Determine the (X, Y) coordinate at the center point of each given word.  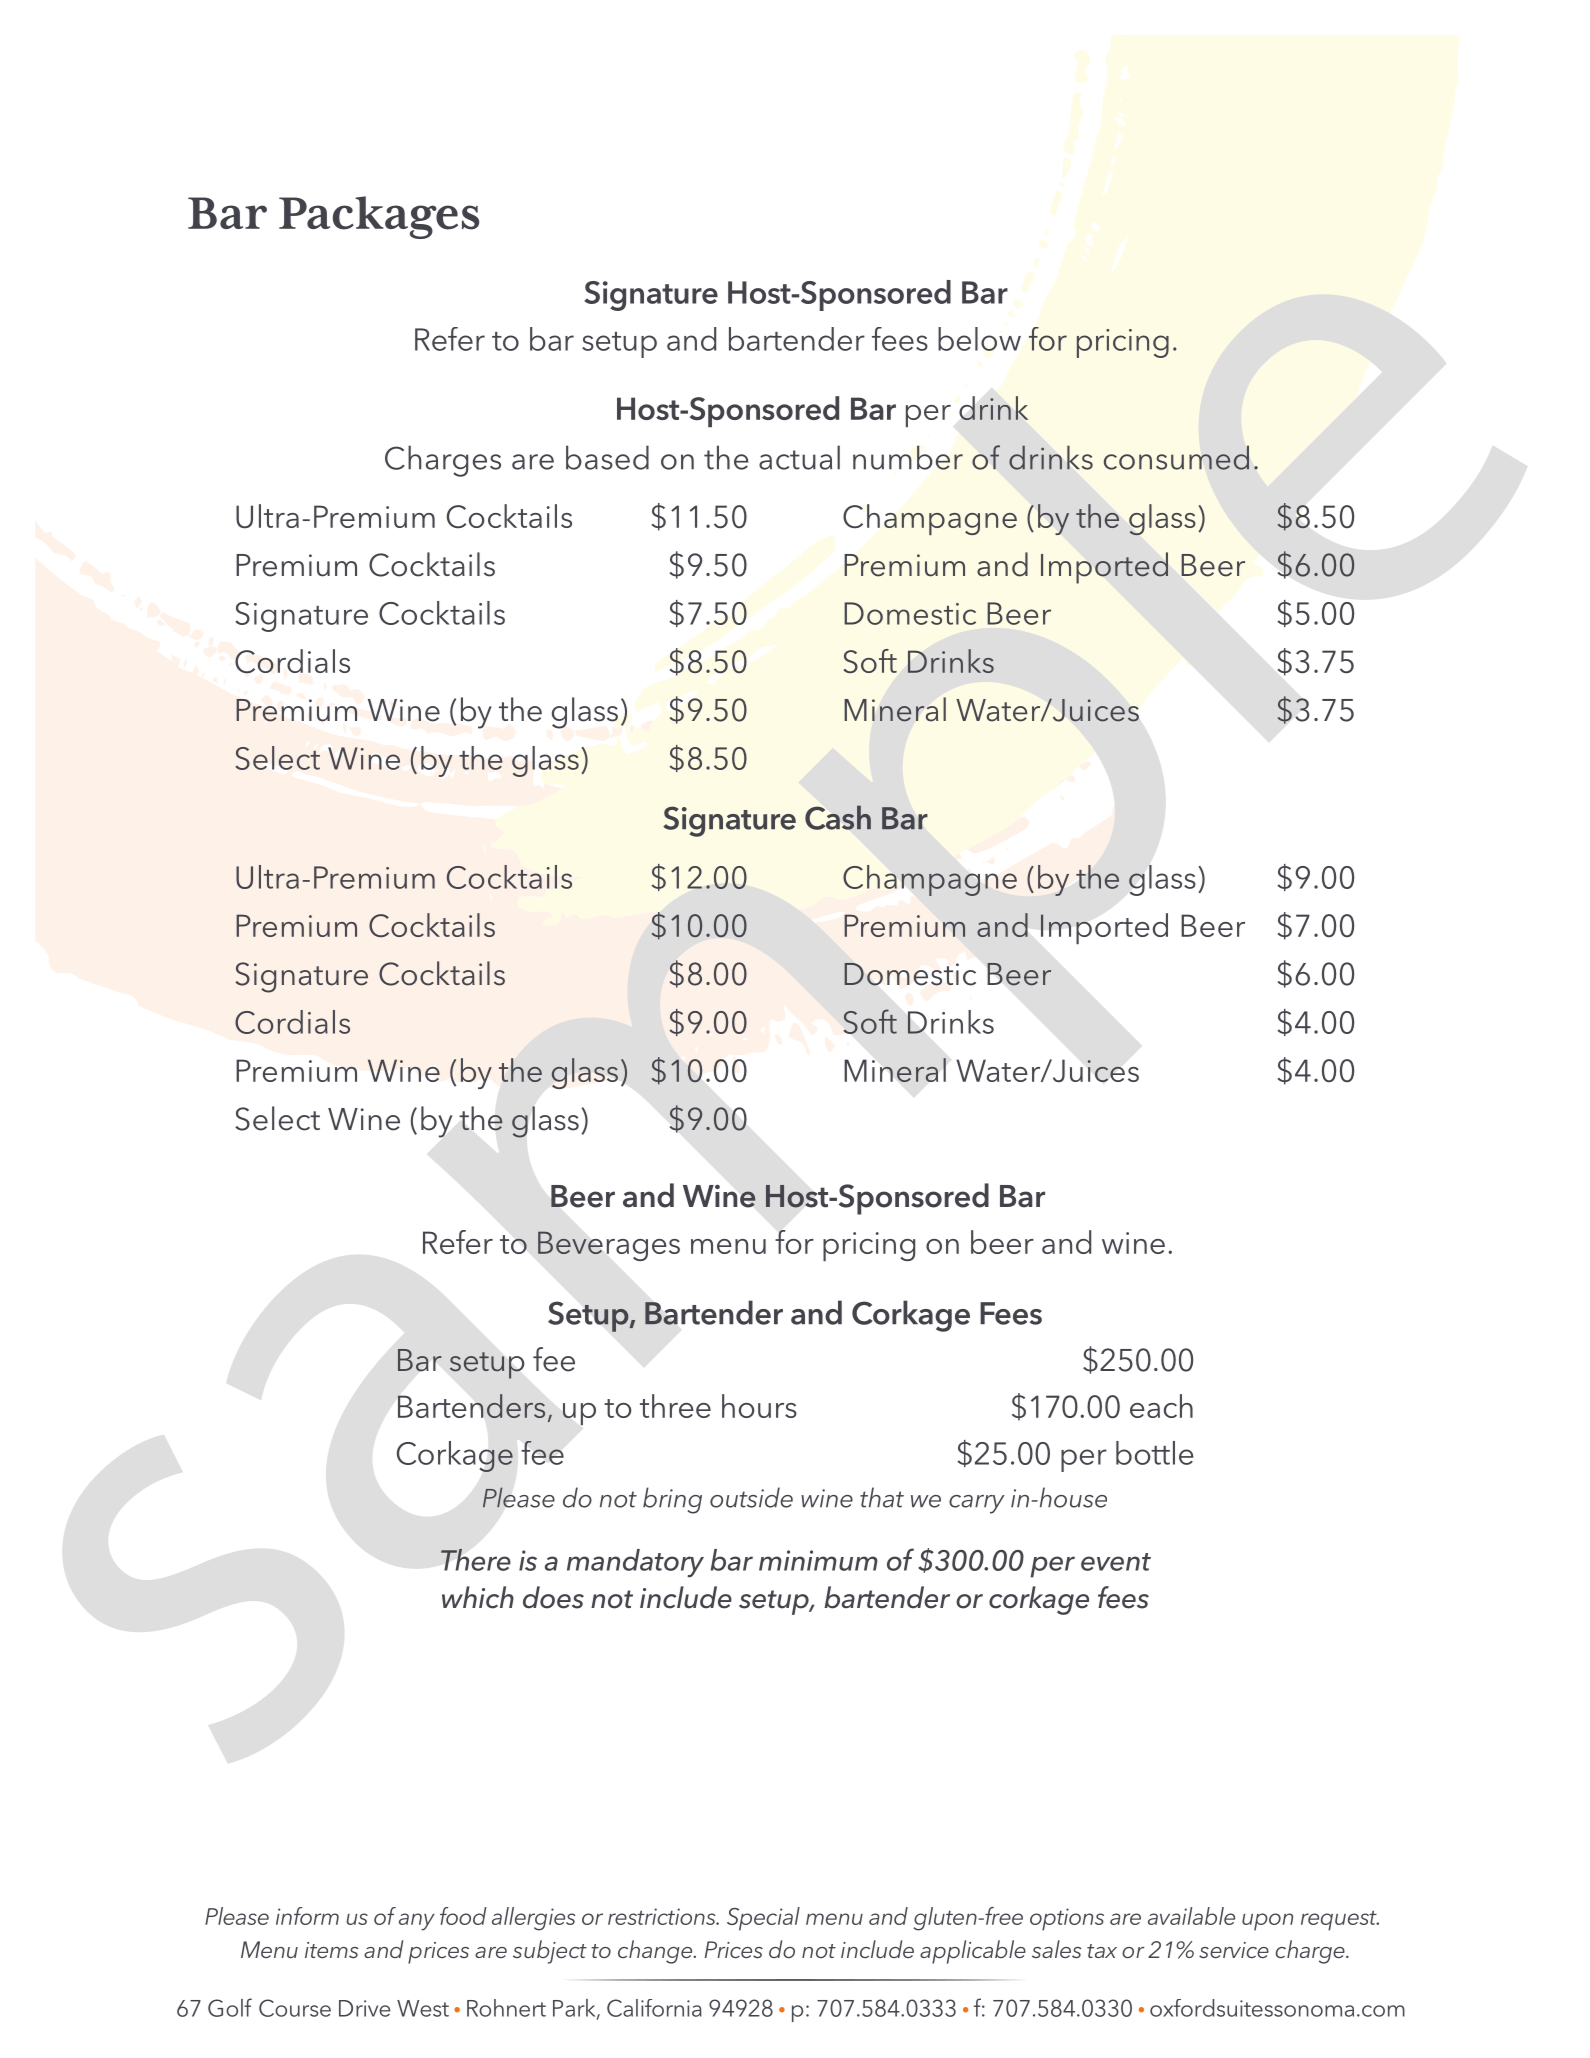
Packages (379, 217)
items (332, 1950)
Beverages (609, 1246)
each (1161, 1406)
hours (759, 1406)
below (979, 339)
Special (763, 1919)
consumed (1176, 457)
